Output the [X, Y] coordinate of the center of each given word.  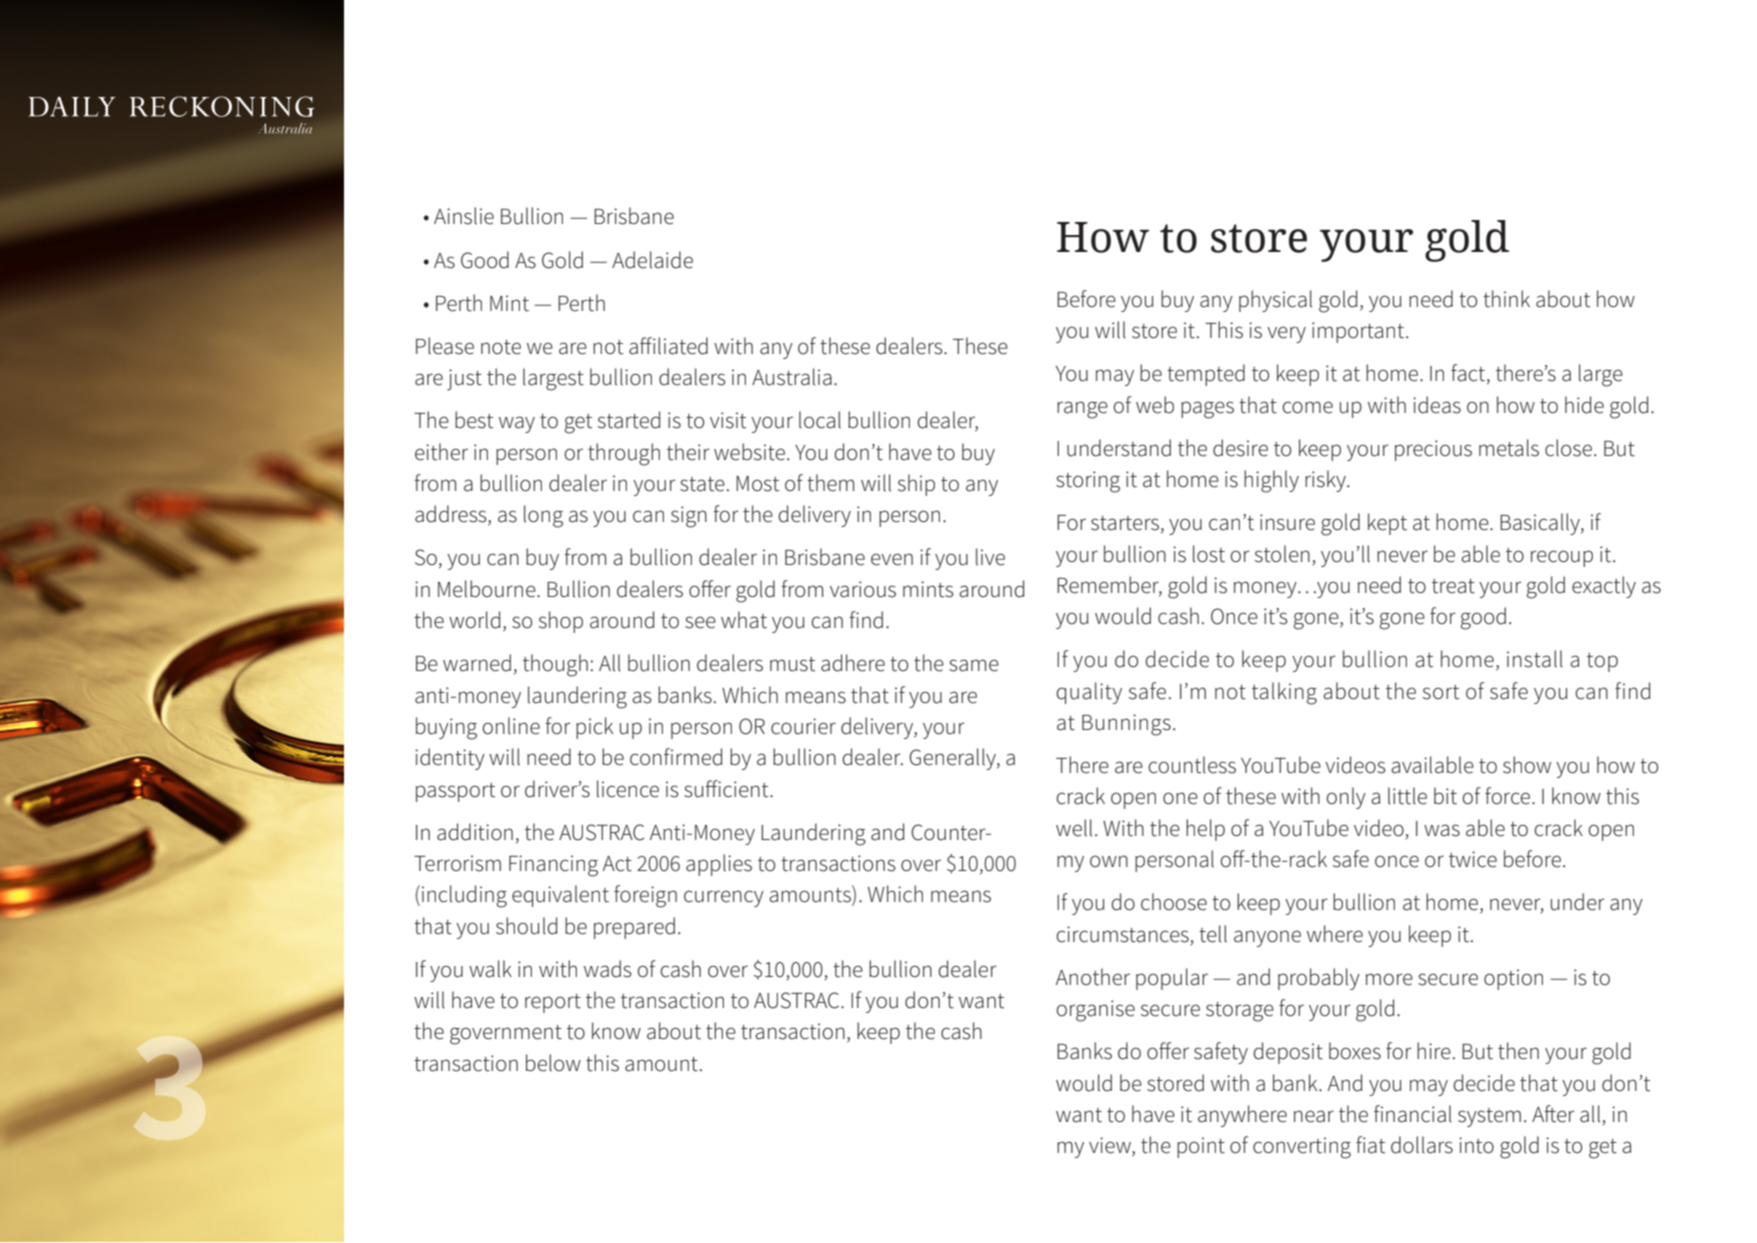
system [1489, 1117]
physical [1275, 301]
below [553, 1063]
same [974, 665]
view [1111, 1146]
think [1506, 299]
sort [1441, 692]
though [555, 665]
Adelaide [652, 260]
